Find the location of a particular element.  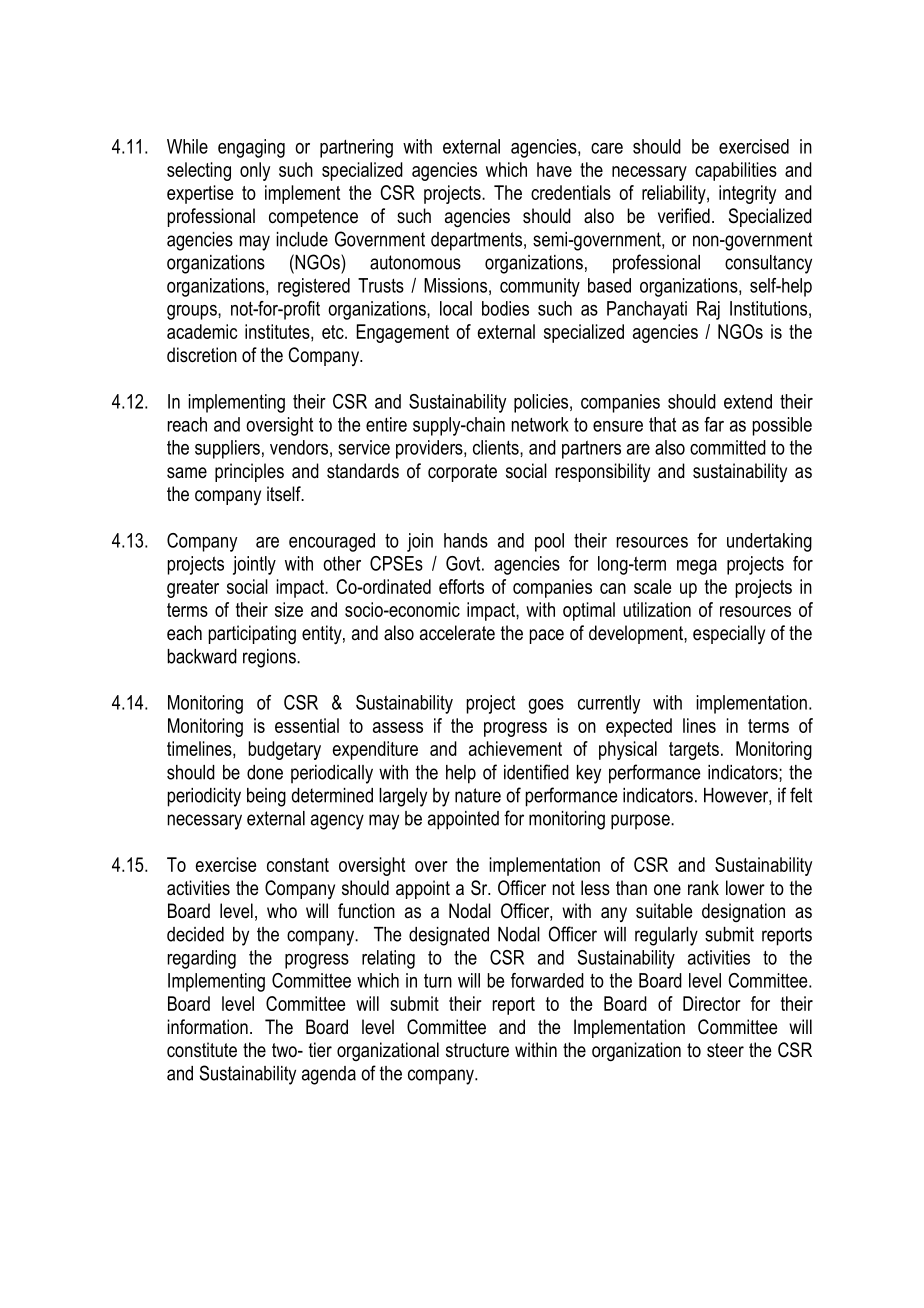

have is located at coordinates (554, 169).
